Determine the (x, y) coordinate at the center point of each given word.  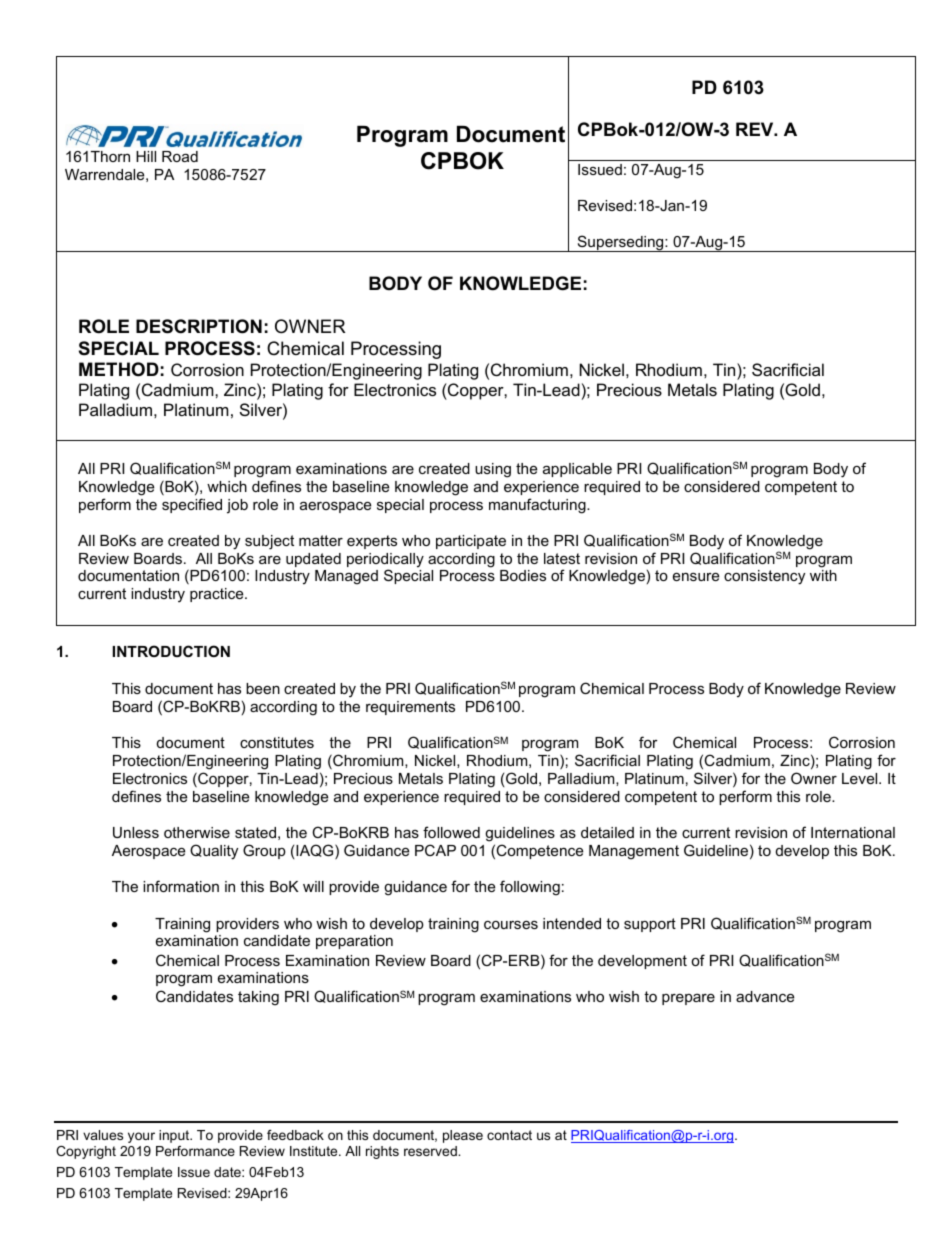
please (463, 1136)
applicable (577, 470)
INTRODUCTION (171, 651)
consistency (764, 577)
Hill (146, 156)
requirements (410, 708)
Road (180, 156)
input (175, 1136)
